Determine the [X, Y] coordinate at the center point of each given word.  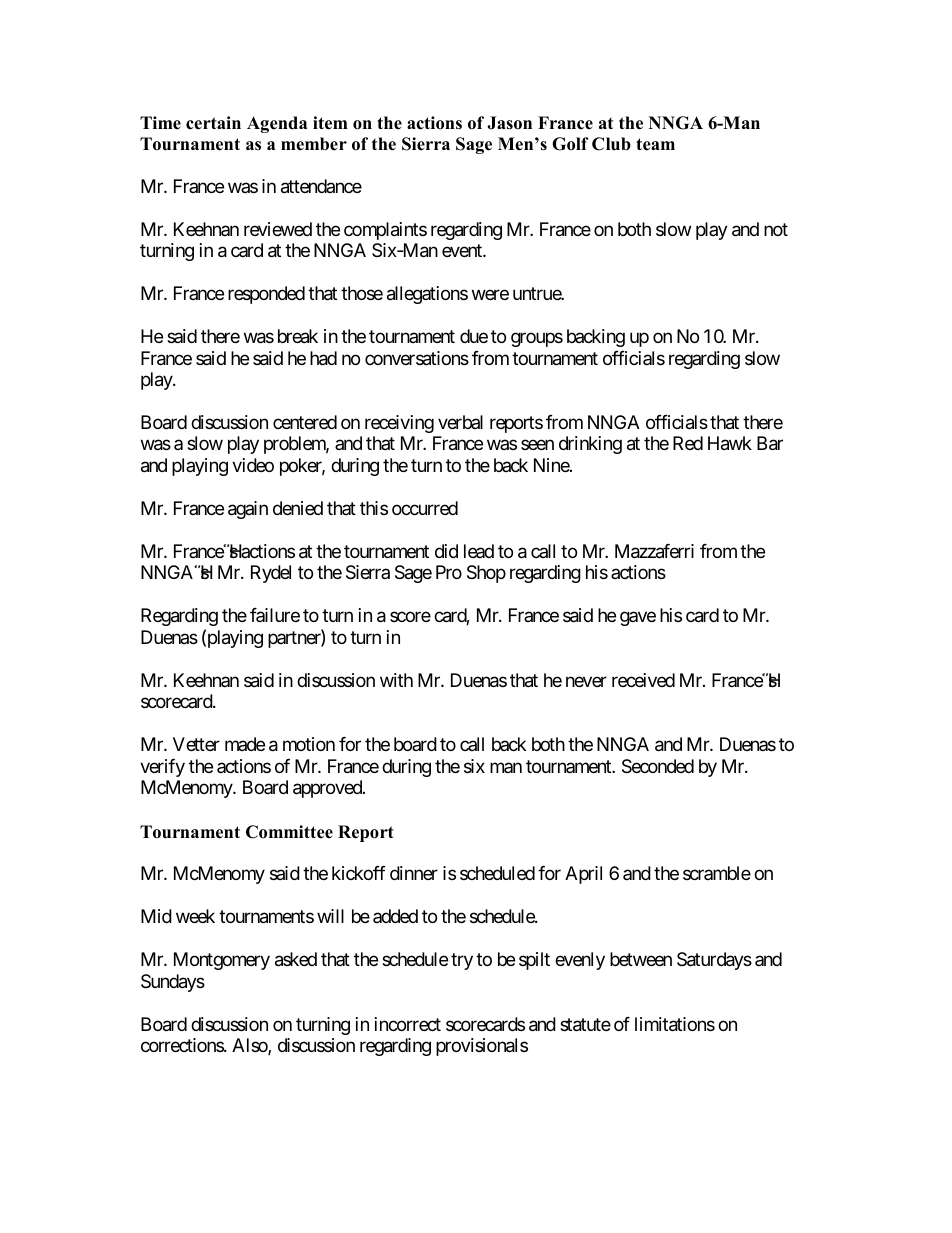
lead [479, 551]
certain [213, 123]
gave [638, 619]
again [248, 510]
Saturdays [714, 961]
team [655, 144]
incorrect [408, 1024]
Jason [509, 123]
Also [250, 1046]
